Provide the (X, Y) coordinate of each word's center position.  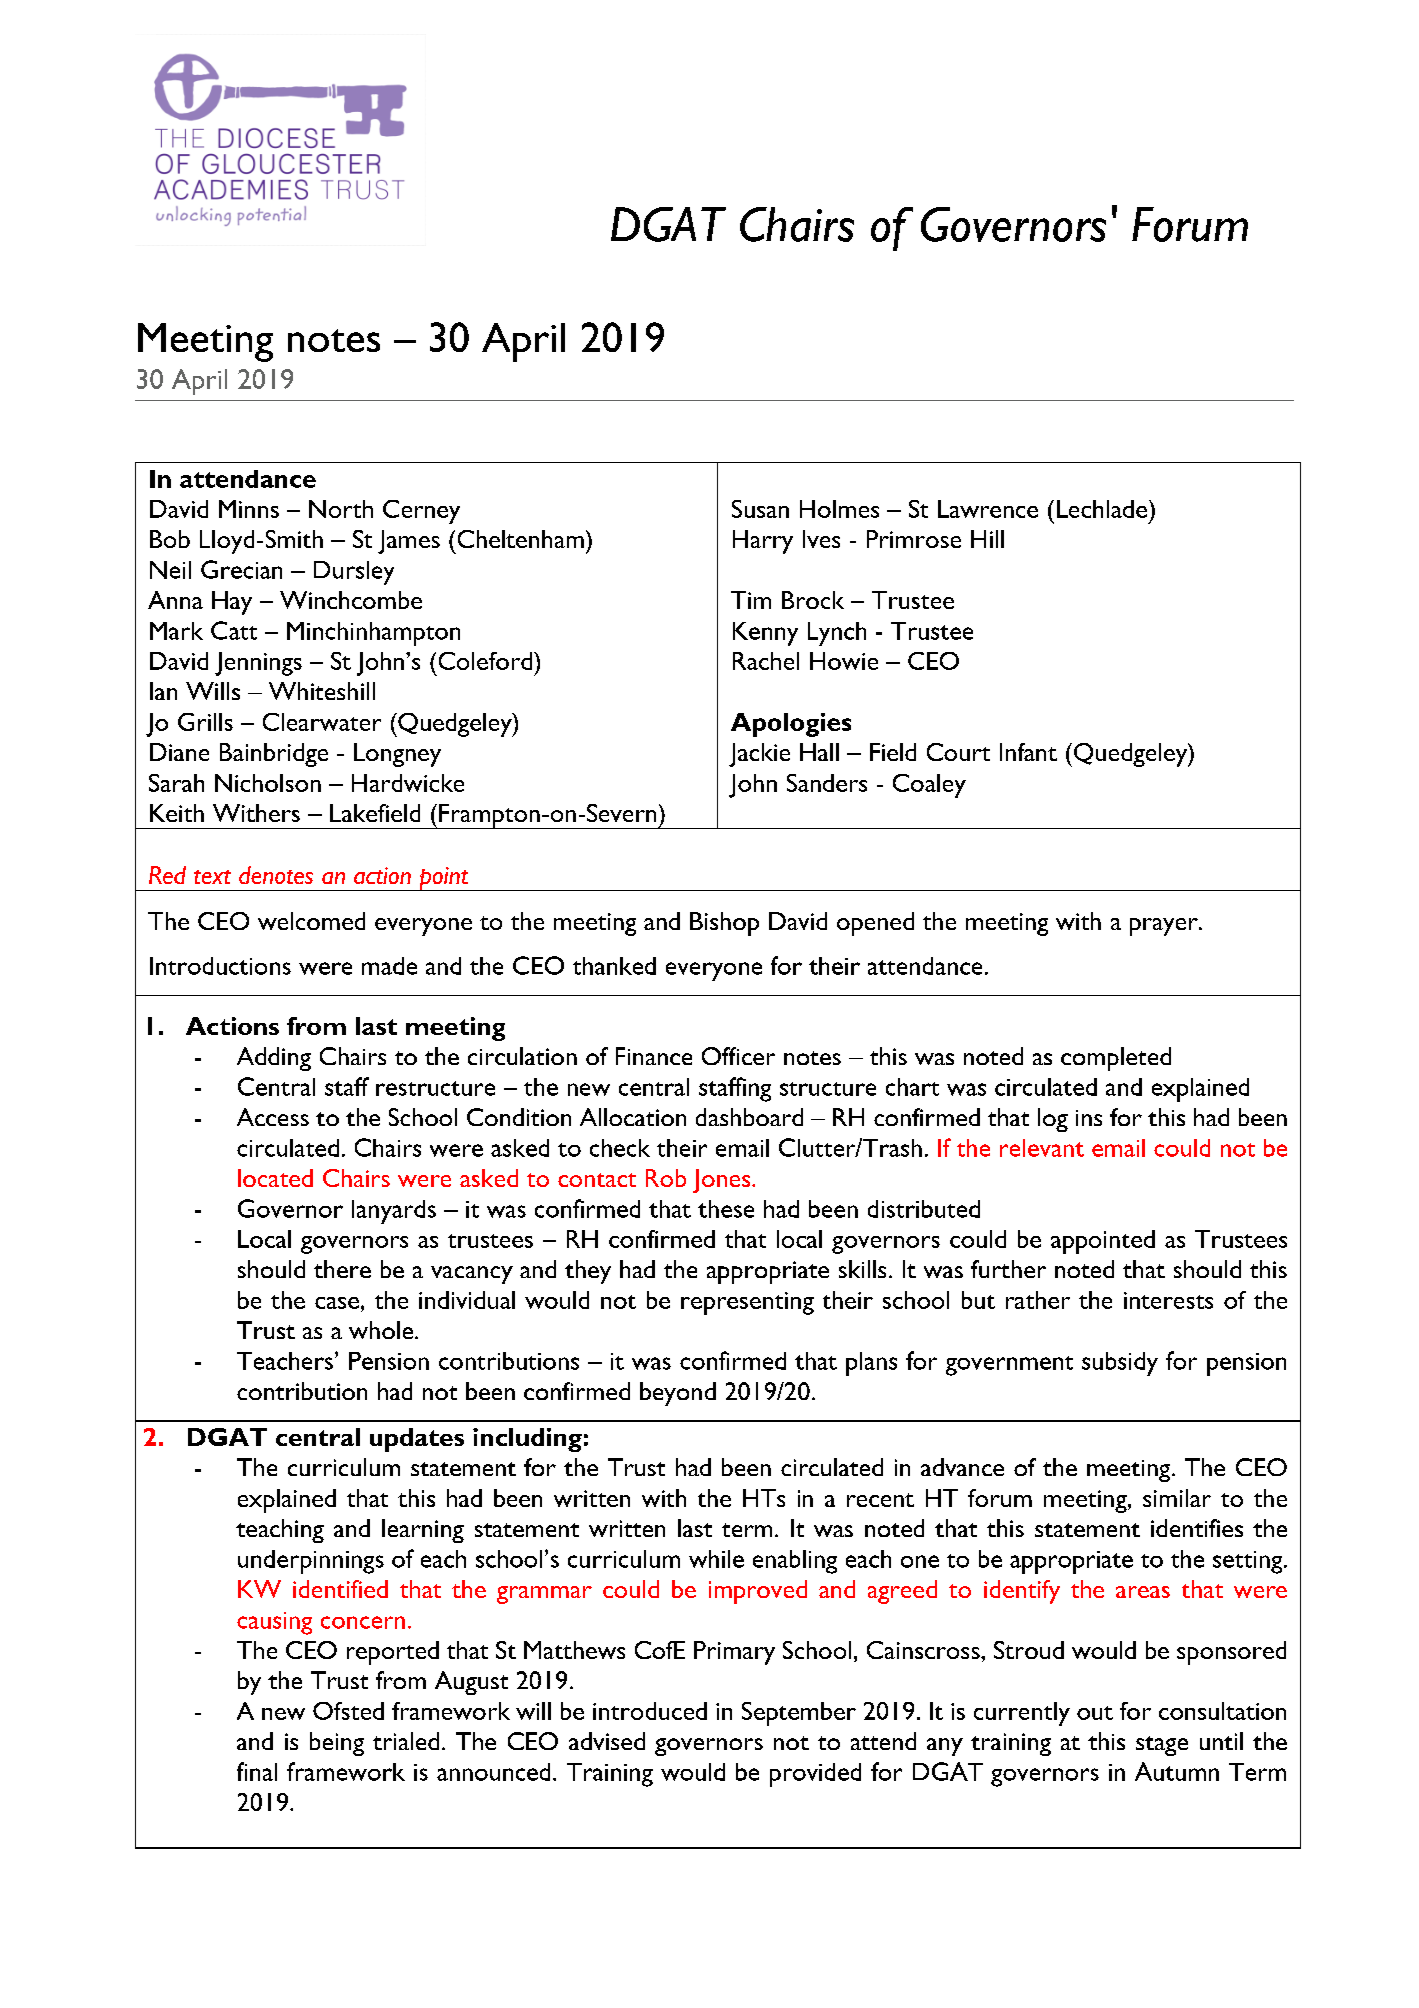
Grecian (241, 569)
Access (273, 1117)
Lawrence (988, 509)
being (337, 1744)
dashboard (749, 1117)
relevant (1042, 1148)
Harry (763, 542)
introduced (650, 1711)
